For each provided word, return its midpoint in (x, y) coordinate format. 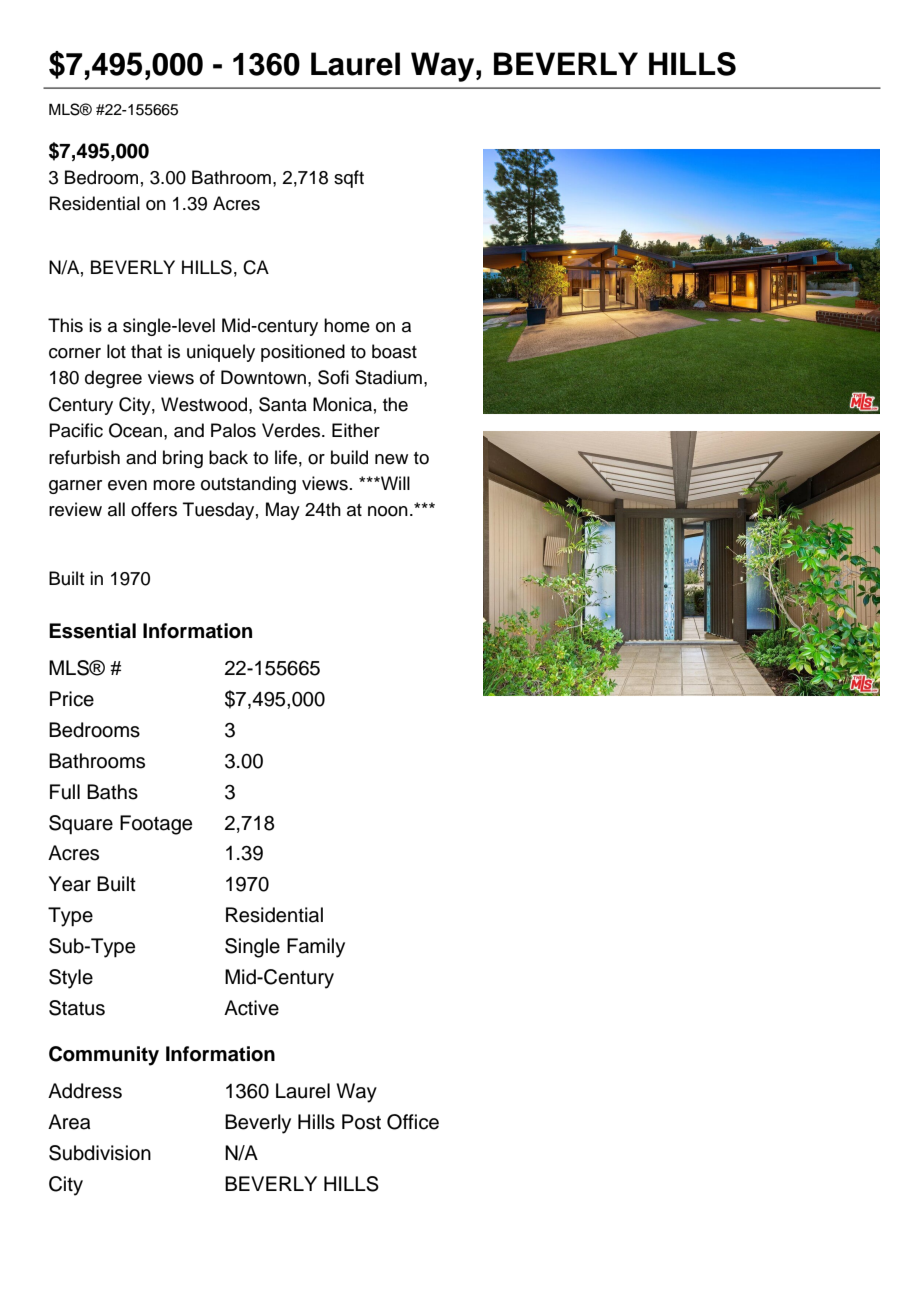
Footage (156, 825)
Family (316, 948)
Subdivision (100, 1153)
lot (116, 351)
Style (71, 979)
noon (388, 511)
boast (394, 351)
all (116, 509)
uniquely (221, 353)
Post (361, 1122)
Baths (112, 792)
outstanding (248, 485)
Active (251, 1008)
